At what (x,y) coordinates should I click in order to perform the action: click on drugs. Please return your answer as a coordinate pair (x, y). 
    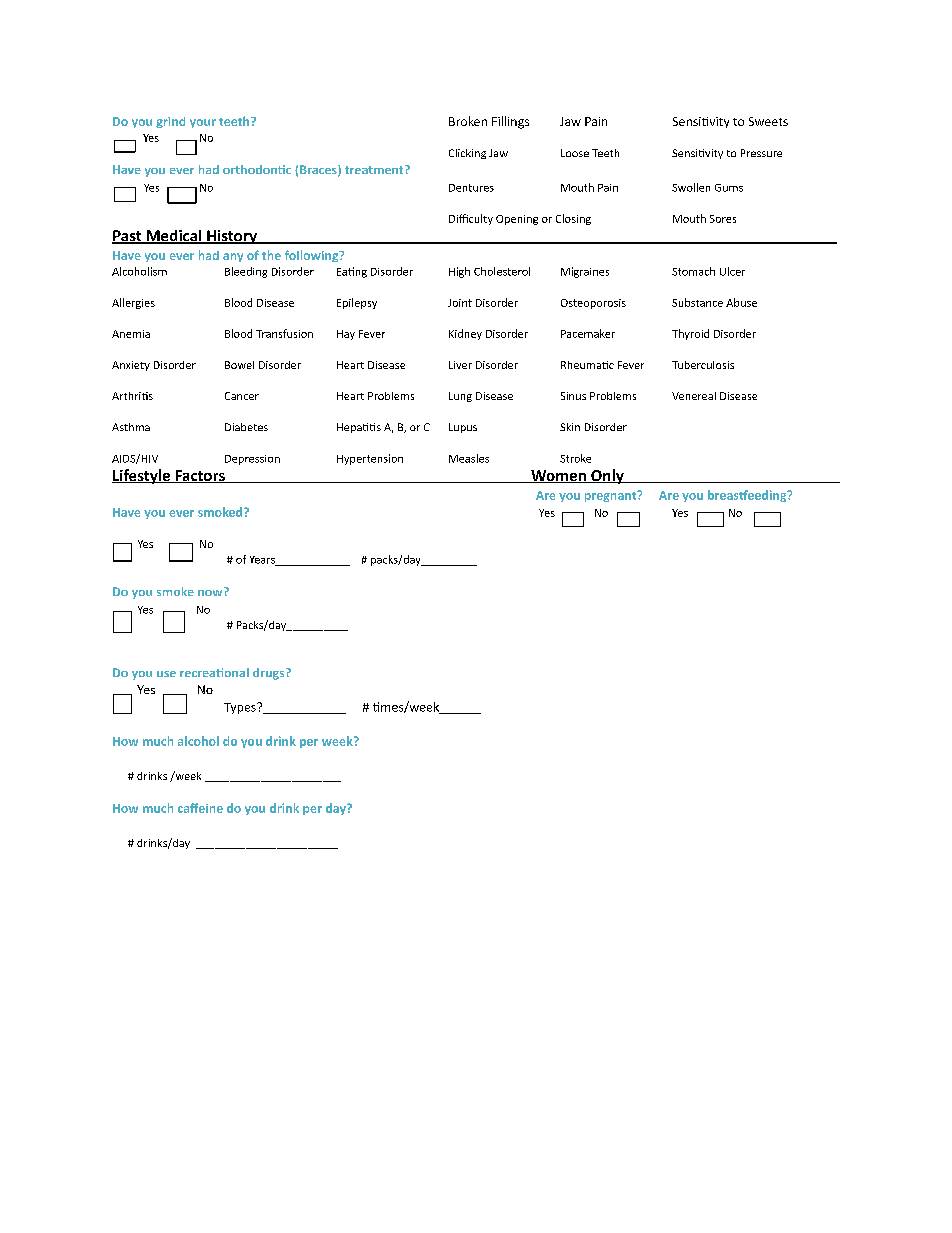
    Looking at the image, I should click on (270, 674).
